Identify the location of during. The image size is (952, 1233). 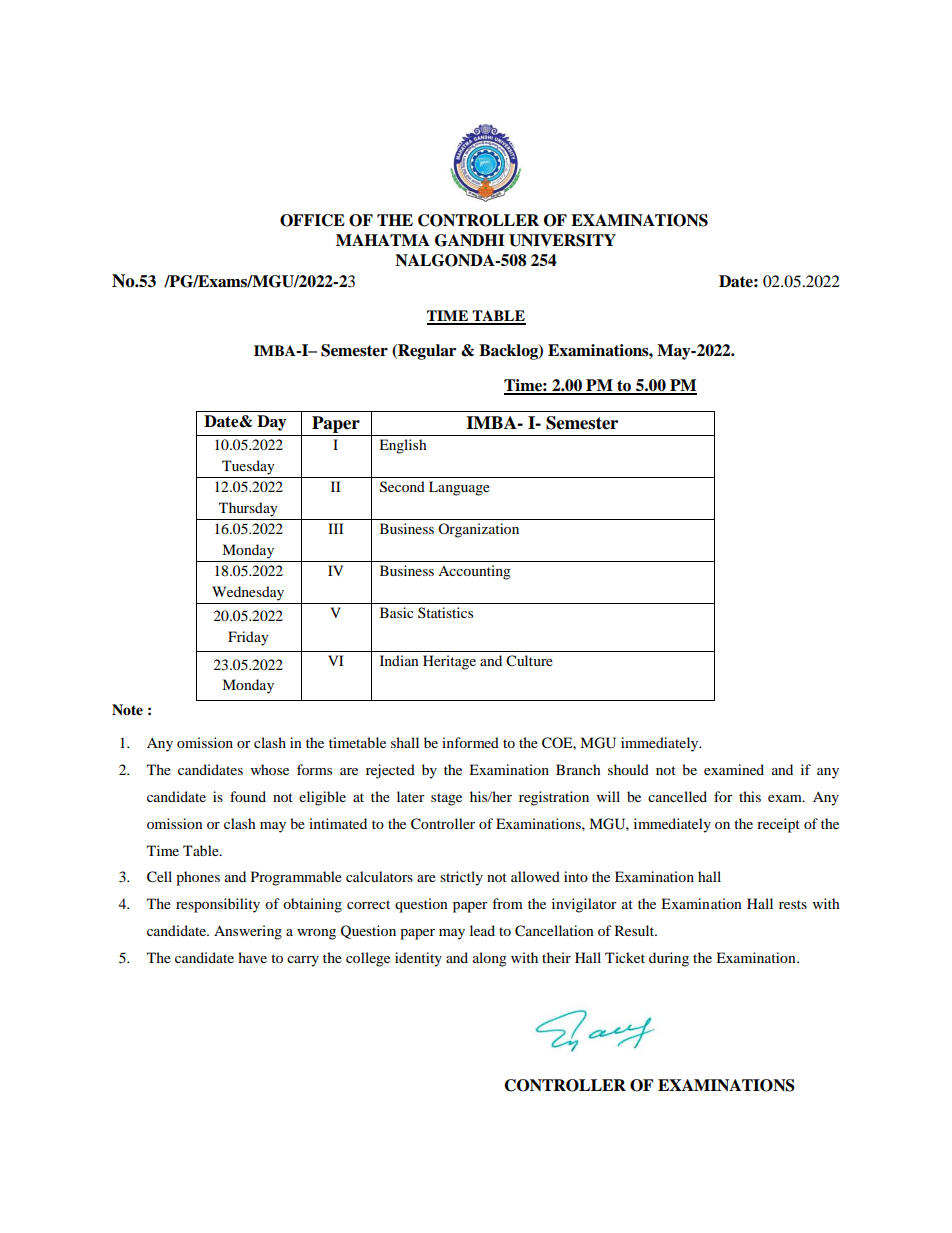
(669, 959).
